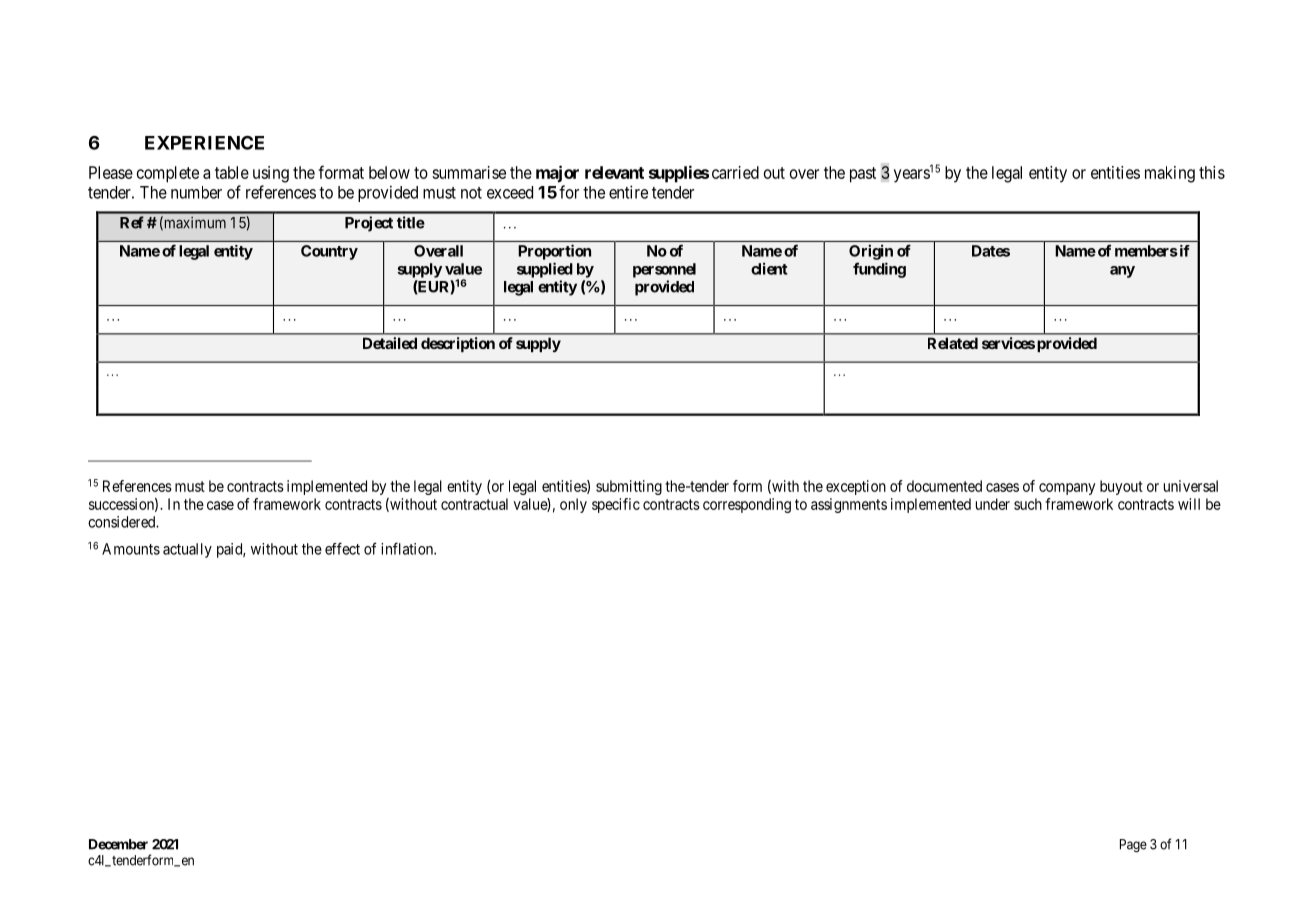 This screenshot has height=924, width=1308. Describe the element at coordinates (1170, 174) in the screenshot. I see `making` at that location.
